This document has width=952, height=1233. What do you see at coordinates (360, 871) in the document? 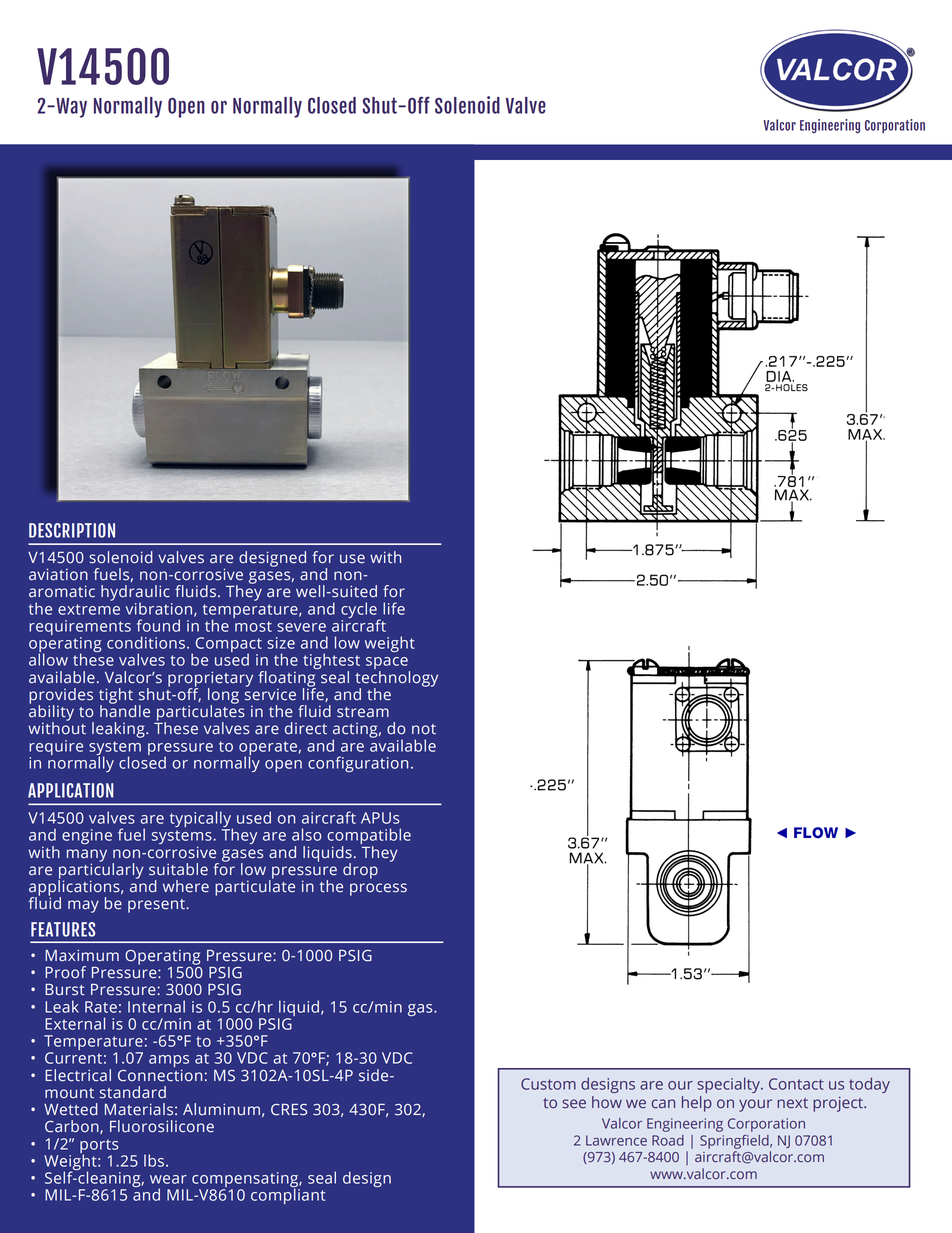
I see `drop` at bounding box center [360, 871].
